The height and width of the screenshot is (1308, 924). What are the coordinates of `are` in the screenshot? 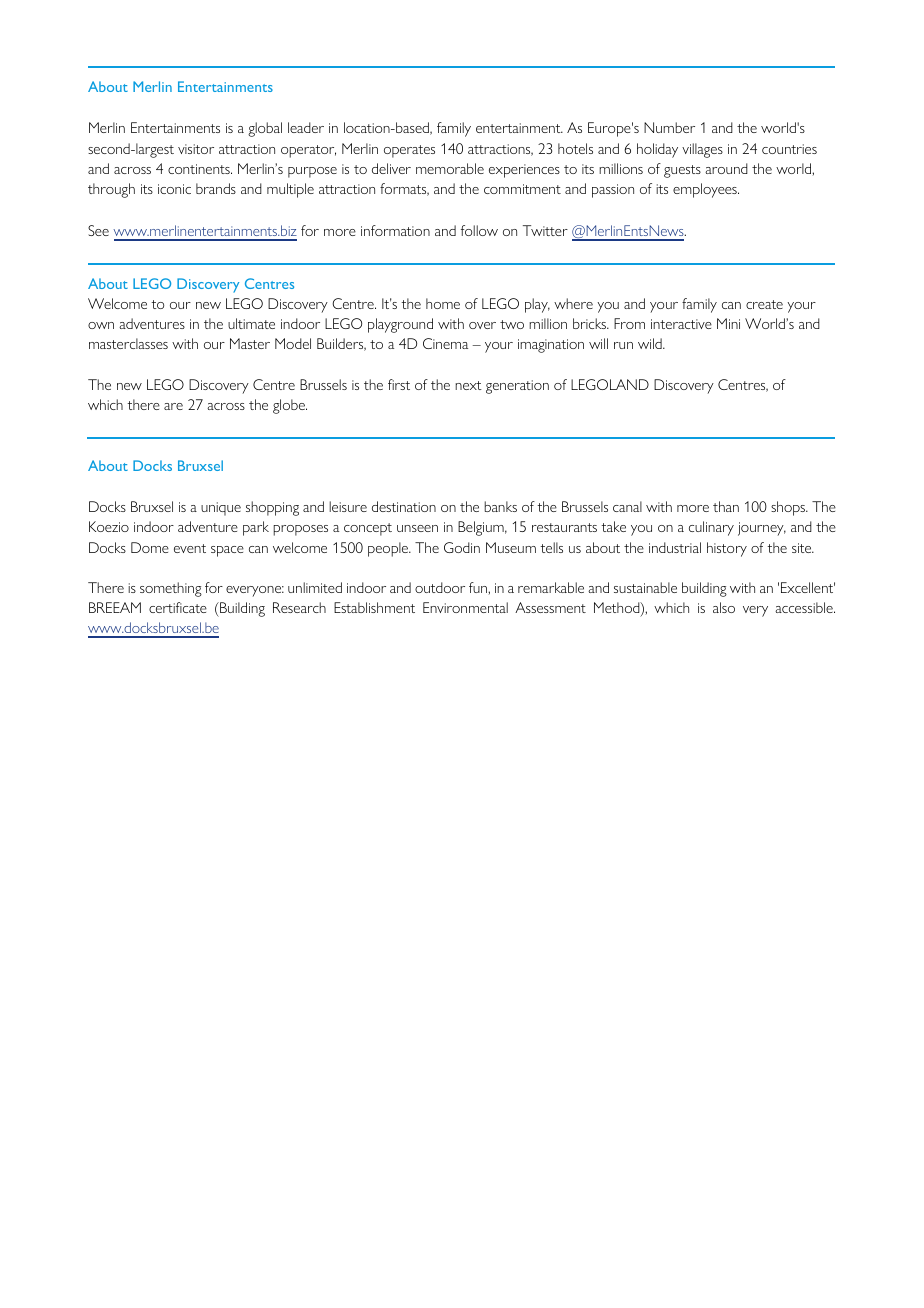 It's located at (173, 406).
